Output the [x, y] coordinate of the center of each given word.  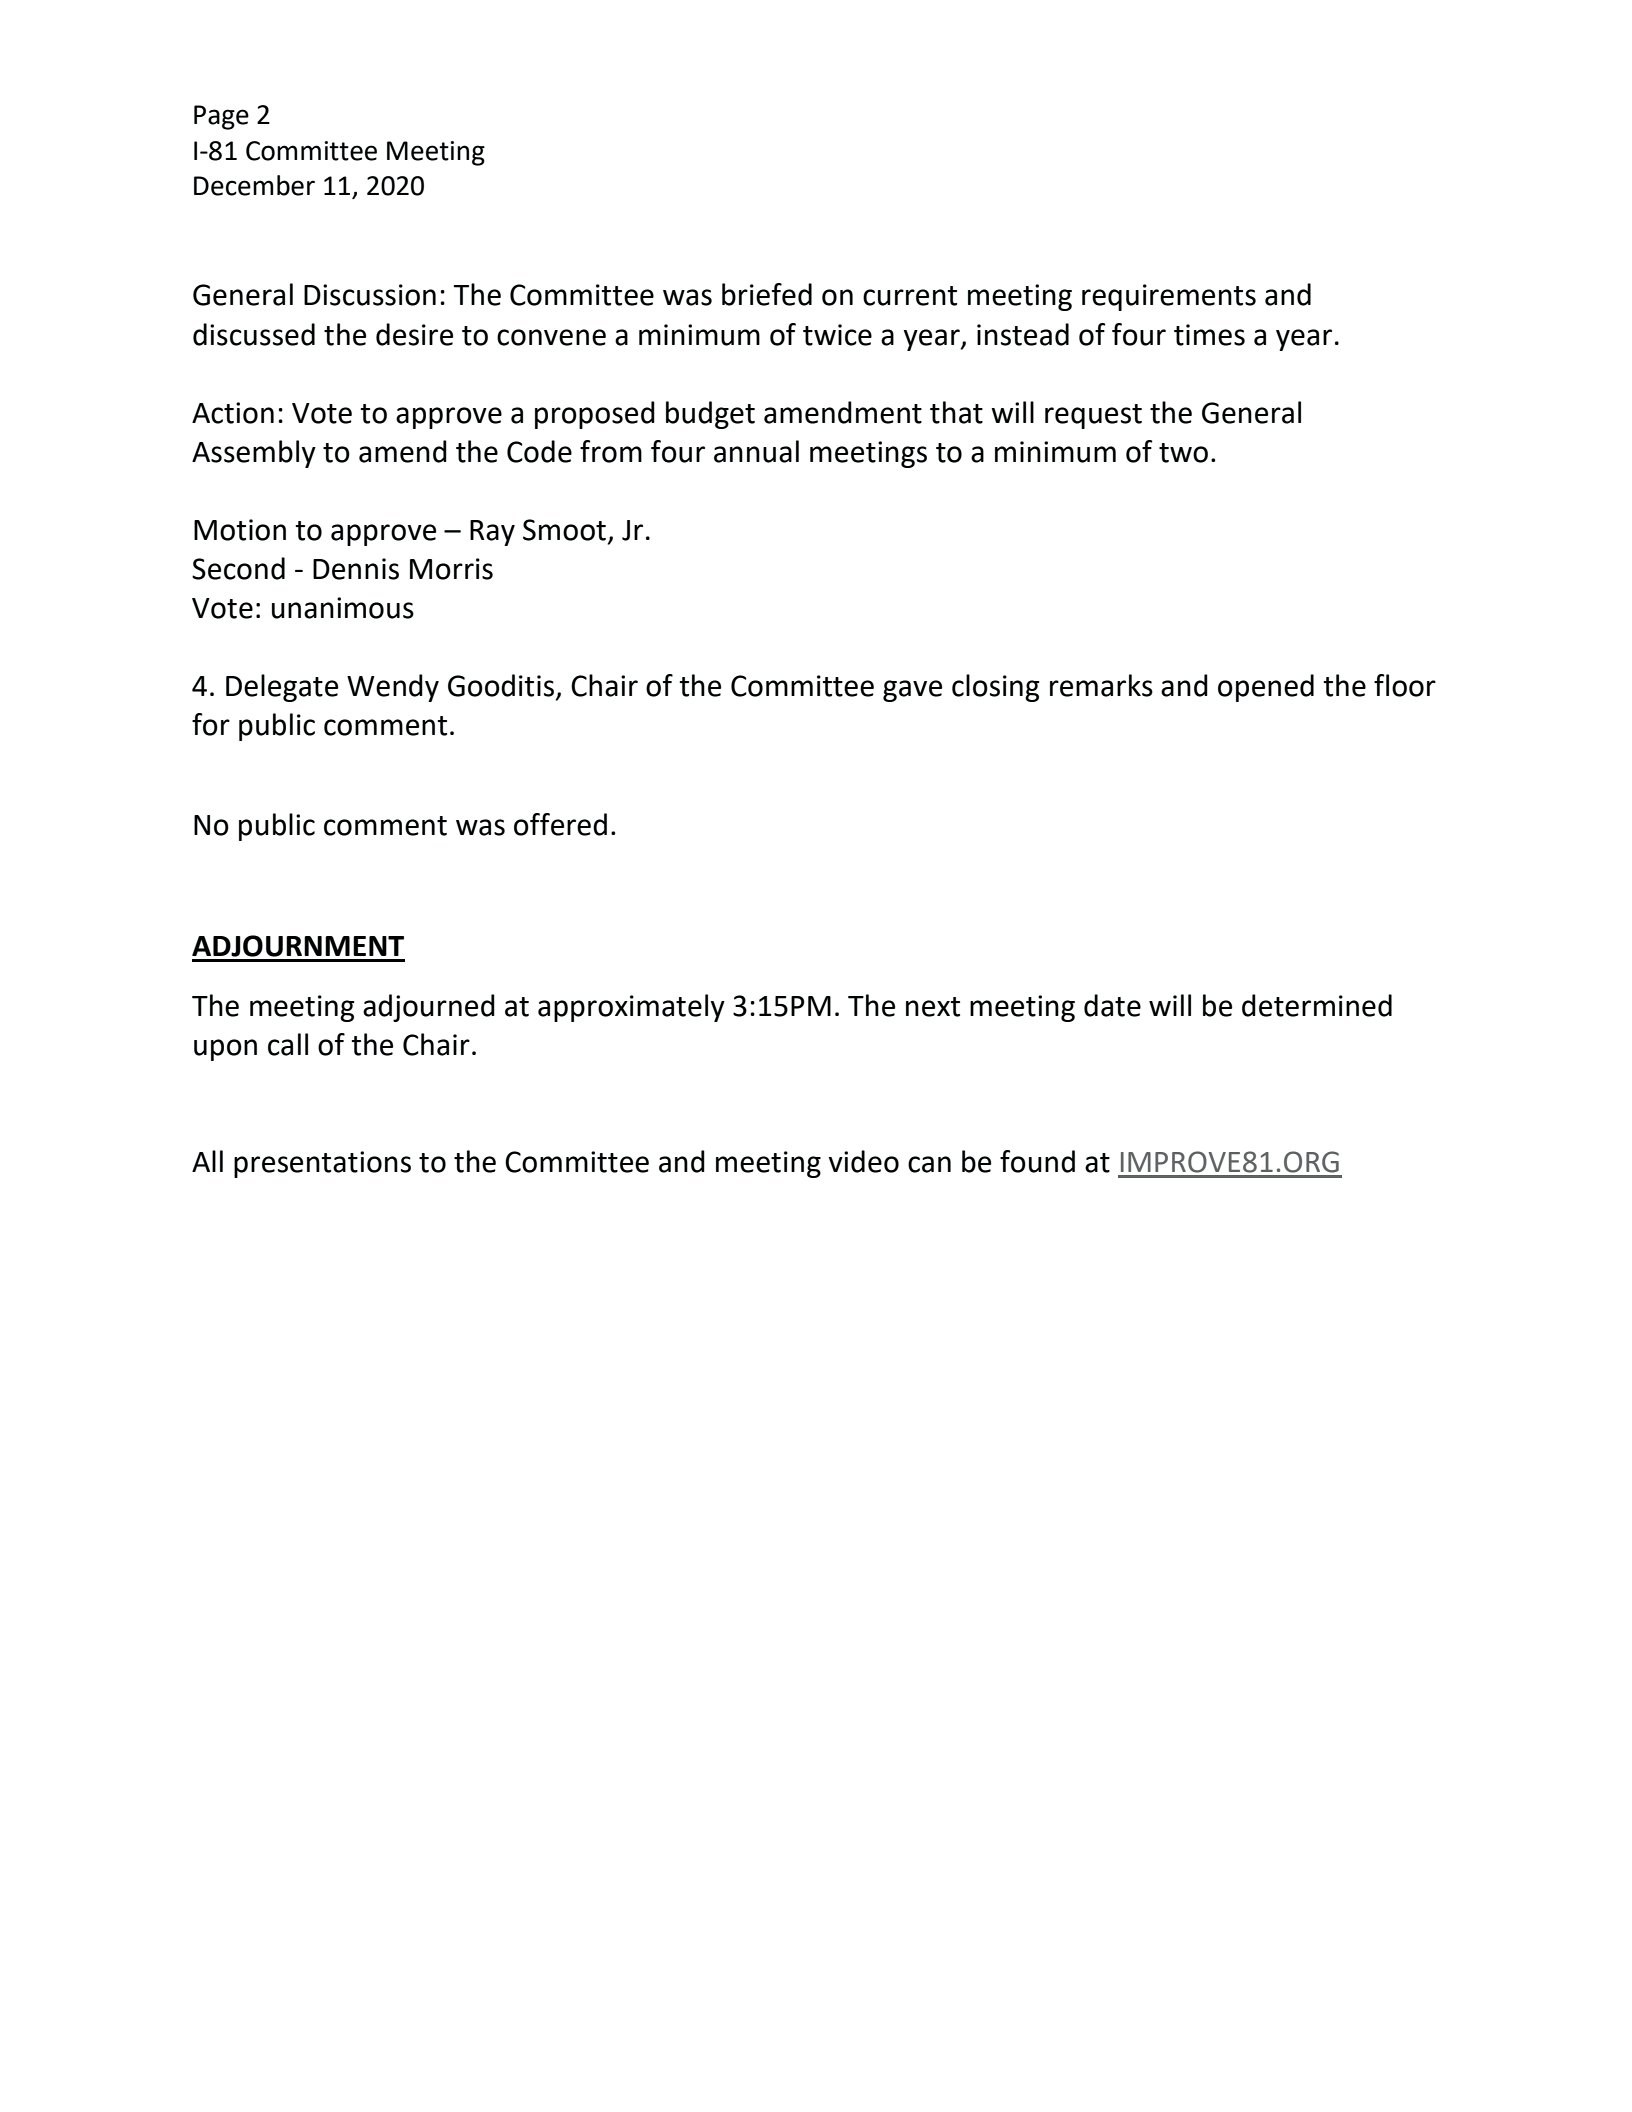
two [1183, 453]
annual [756, 451]
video [864, 1161]
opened [1266, 688]
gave [912, 691]
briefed [767, 294]
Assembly [254, 454]
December [254, 185]
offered [560, 824]
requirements [1169, 297]
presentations [322, 1164]
